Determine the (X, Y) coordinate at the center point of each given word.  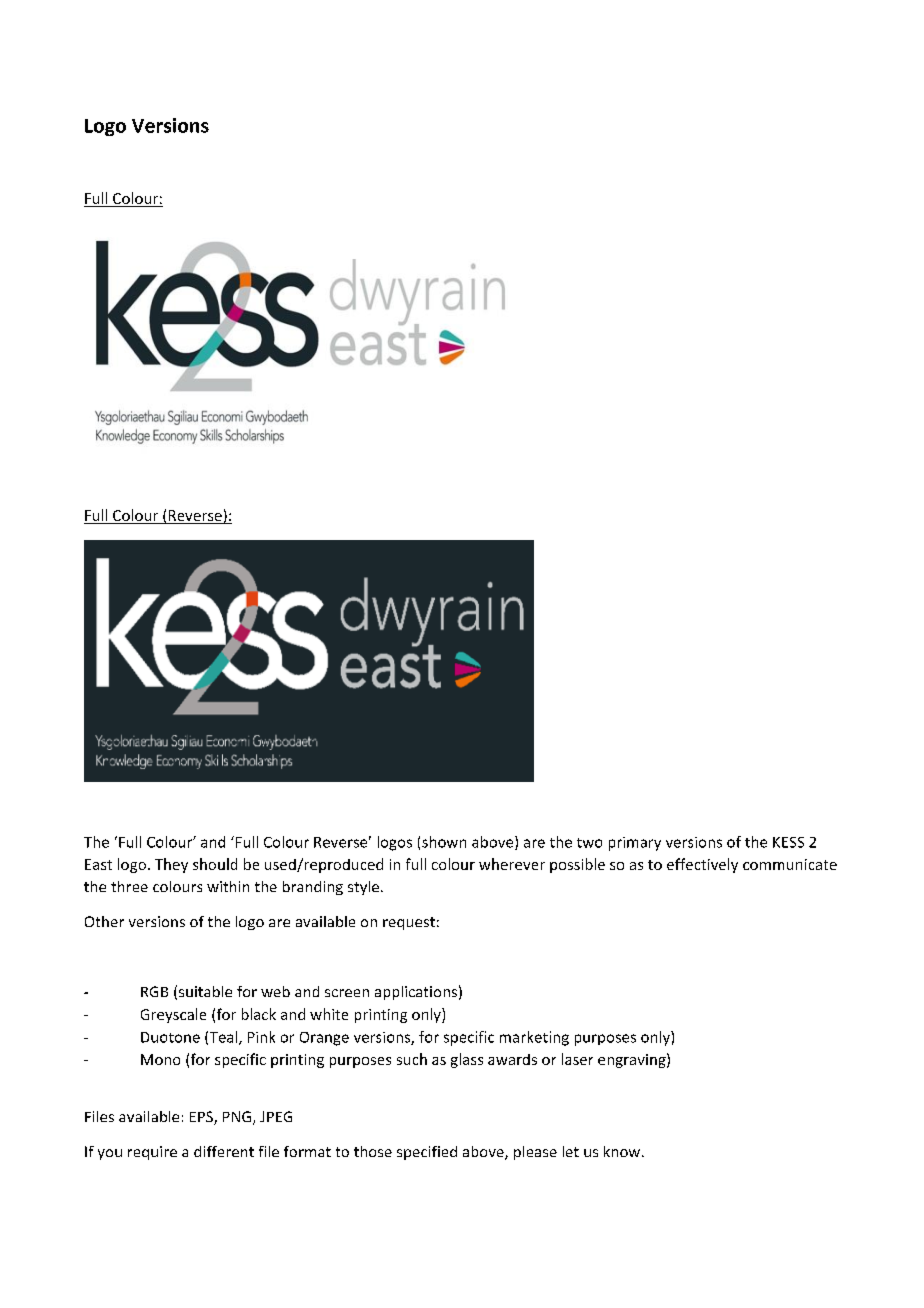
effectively (702, 865)
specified (427, 1153)
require (152, 1153)
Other (104, 921)
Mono (160, 1059)
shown (444, 842)
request (409, 923)
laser (577, 1059)
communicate (790, 864)
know (623, 1151)
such (412, 1059)
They (171, 865)
